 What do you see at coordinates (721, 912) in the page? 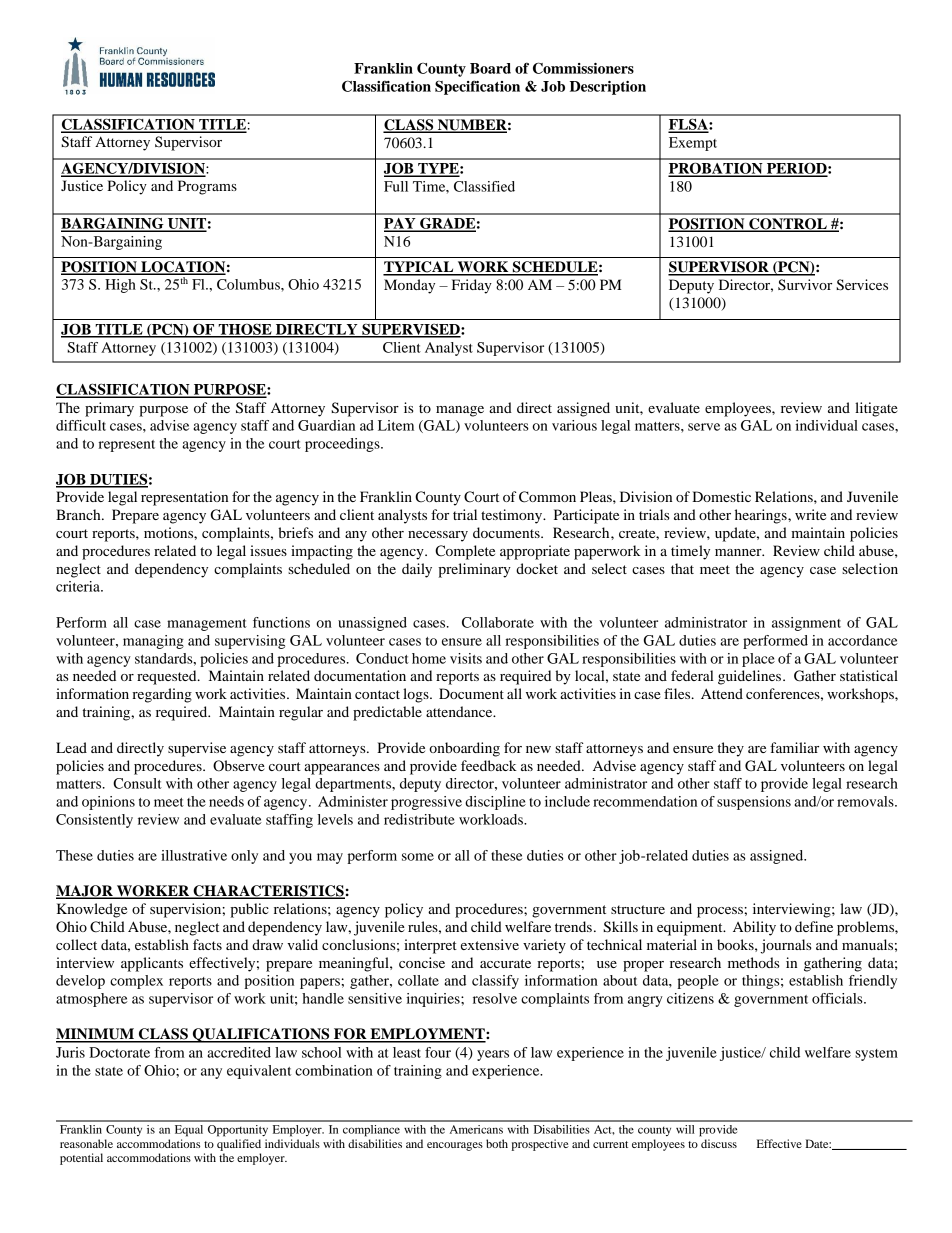
I see `process` at bounding box center [721, 912].
